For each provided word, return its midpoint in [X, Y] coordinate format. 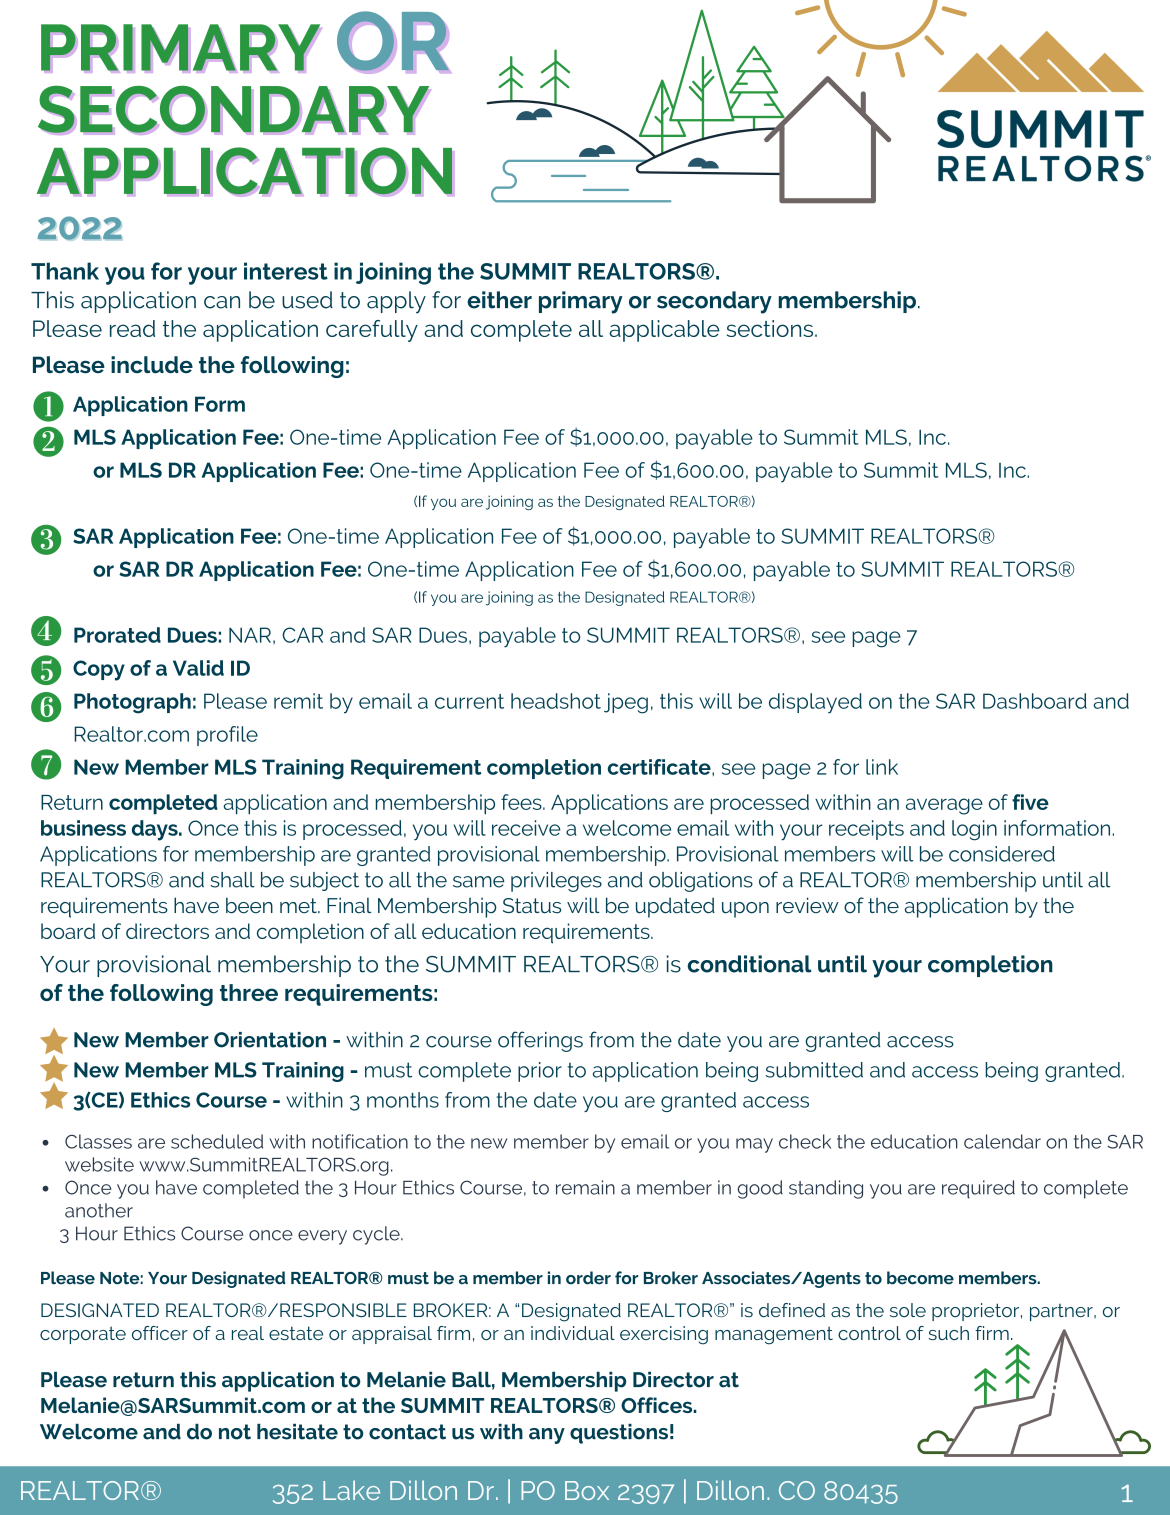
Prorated [117, 635]
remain [585, 1187]
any [547, 1436]
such [948, 1333]
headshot [556, 701]
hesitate [297, 1432]
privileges [556, 882]
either [499, 300]
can [222, 302]
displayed [815, 703]
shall [232, 880]
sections [771, 328]
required [978, 1189]
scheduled [217, 1141]
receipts [866, 830]
